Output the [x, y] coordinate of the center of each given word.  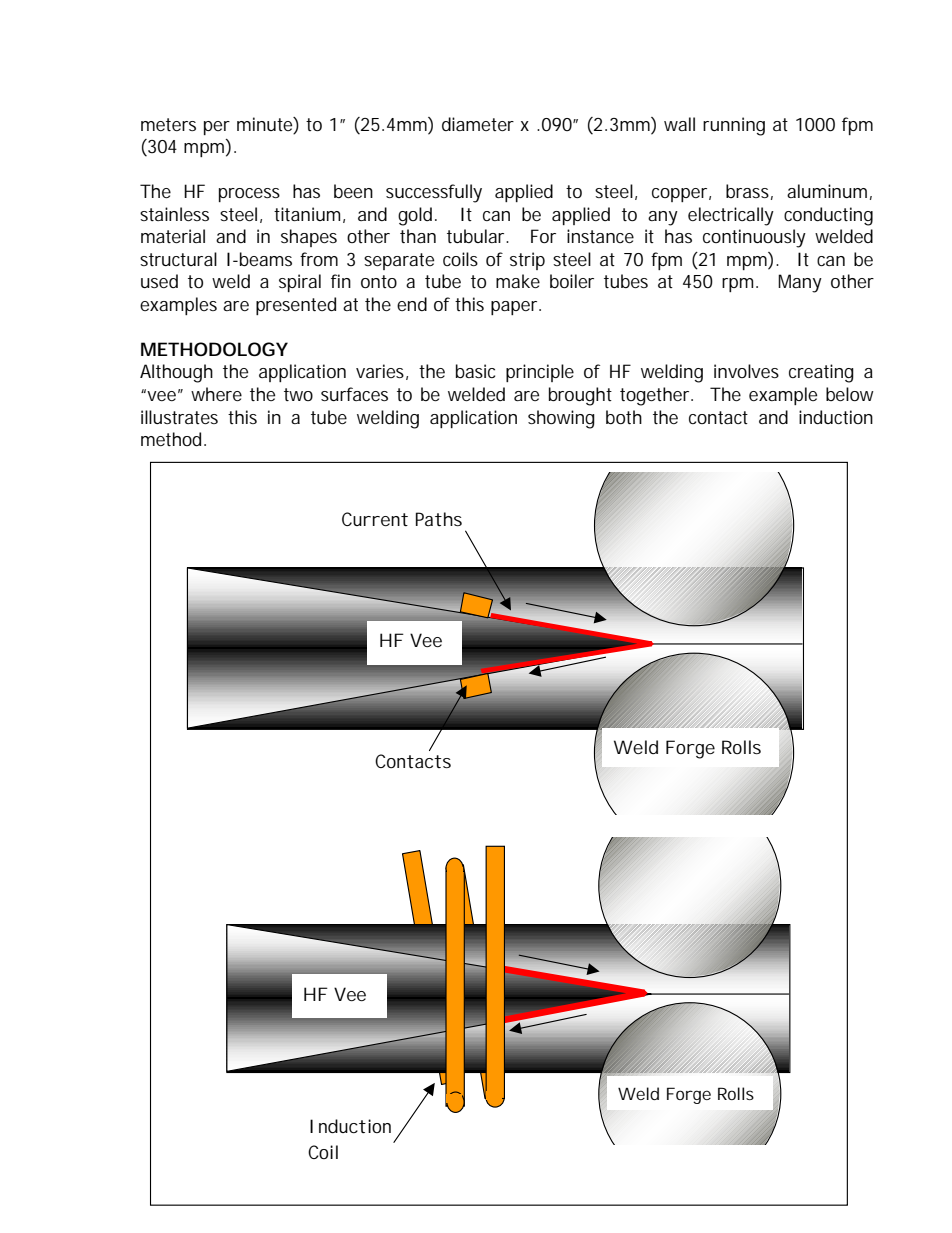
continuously [754, 238]
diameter [478, 124]
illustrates [179, 417]
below [850, 394]
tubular [477, 236]
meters [168, 124]
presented [296, 306]
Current [375, 519]
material [173, 236]
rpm [737, 285]
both [624, 417]
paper [515, 308]
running [734, 126]
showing [561, 419]
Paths [439, 519]
